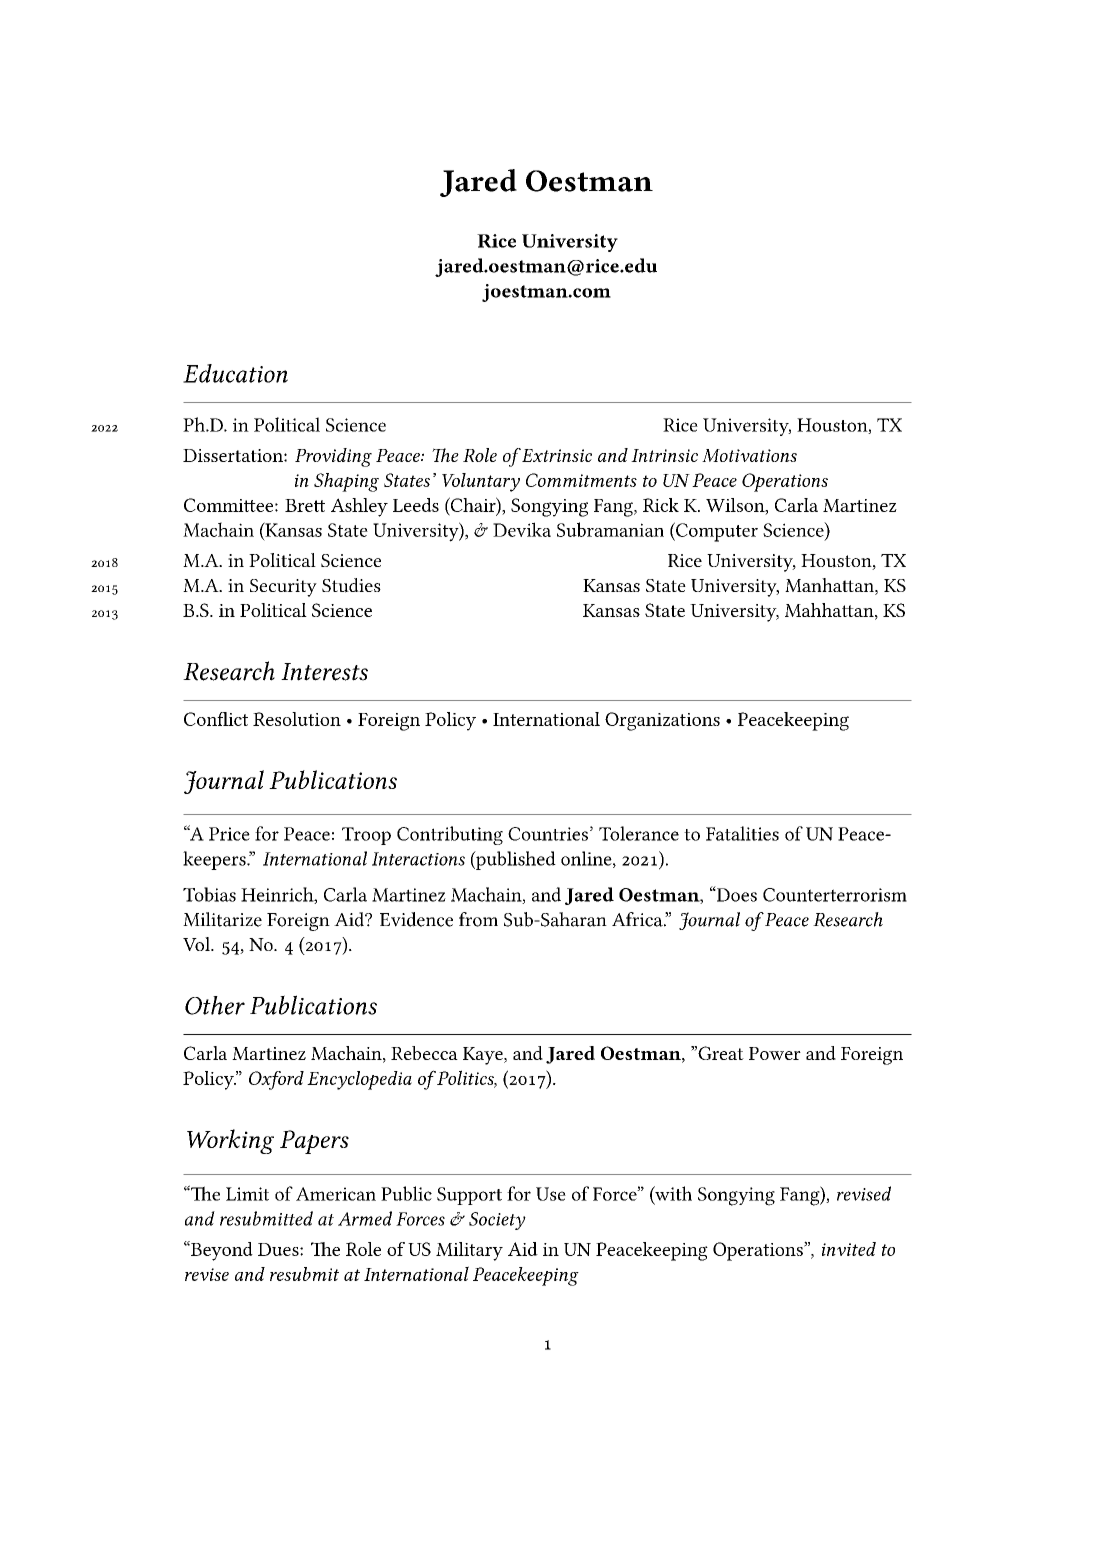 This image has height=1548, width=1095. Describe the element at coordinates (279, 1249) in the image. I see `Dues` at that location.
